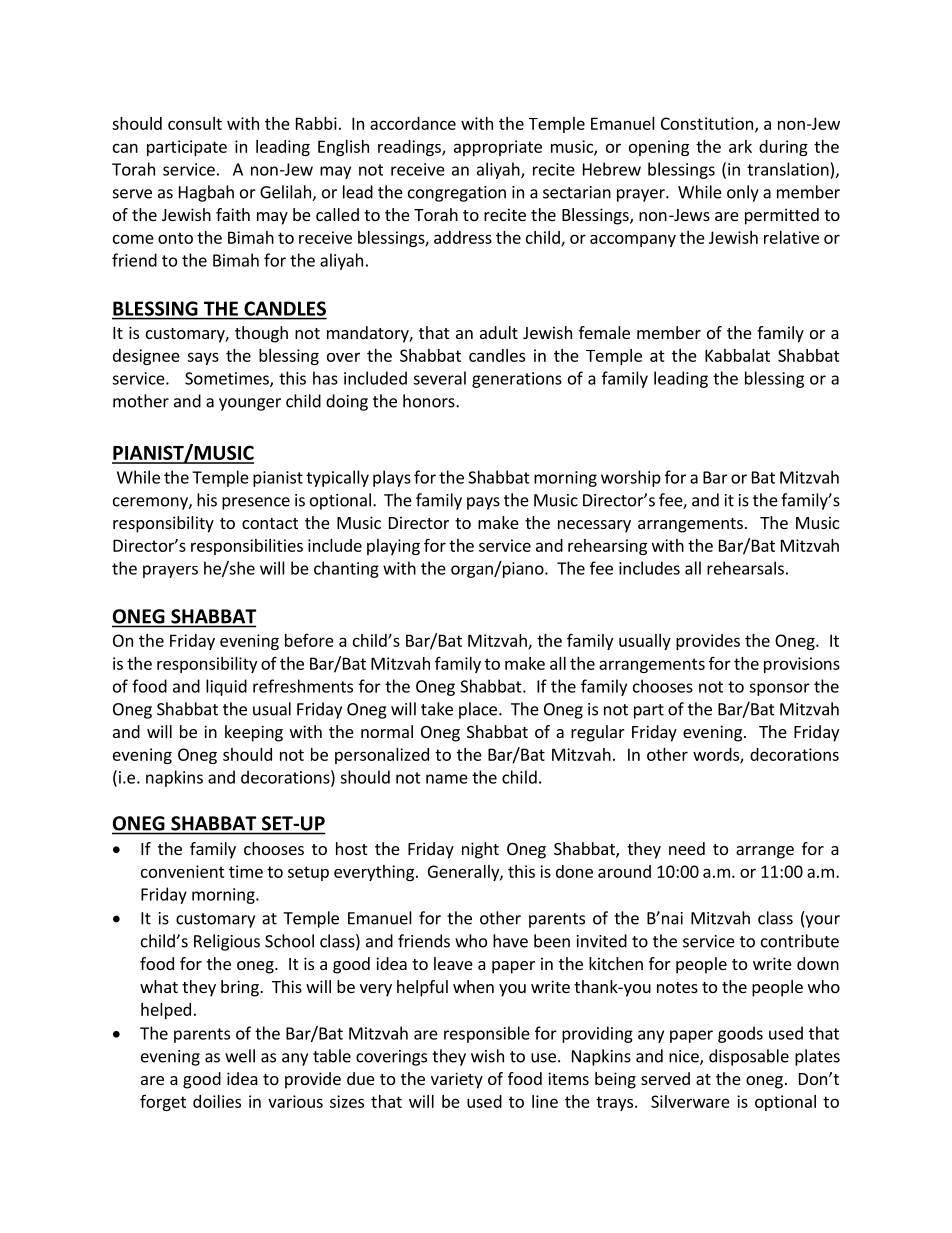 The height and width of the page is (1233, 952). Describe the element at coordinates (498, 148) in the page. I see `appropriate` at that location.
